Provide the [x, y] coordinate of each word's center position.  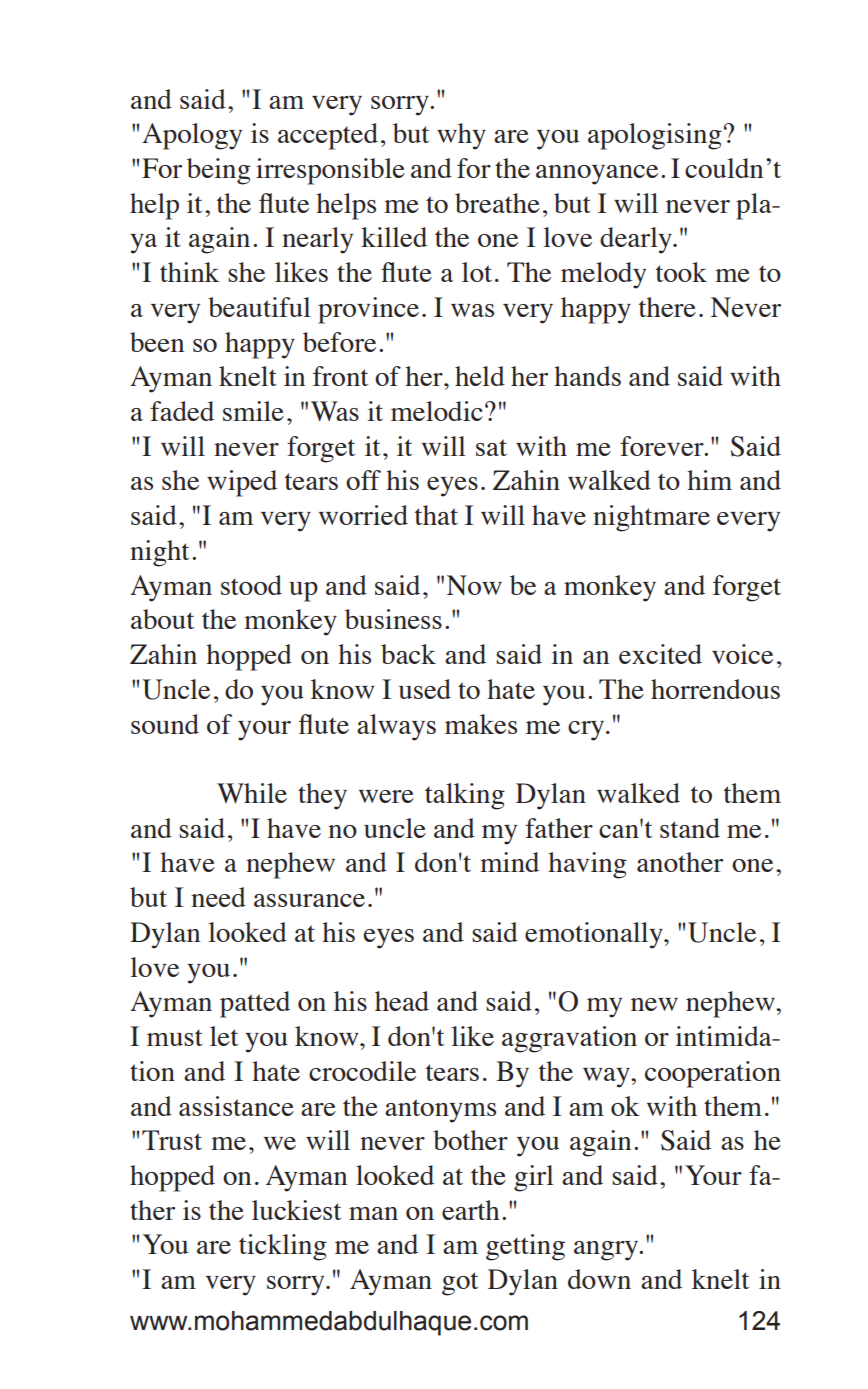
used [425, 689]
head [402, 1001]
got [460, 1284]
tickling [283, 1247]
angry [607, 1251]
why [461, 136]
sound [165, 724]
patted [255, 1004]
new [654, 1004]
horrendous [715, 689]
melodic [437, 411]
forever [663, 446]
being [219, 171]
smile [253, 411]
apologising [655, 136]
